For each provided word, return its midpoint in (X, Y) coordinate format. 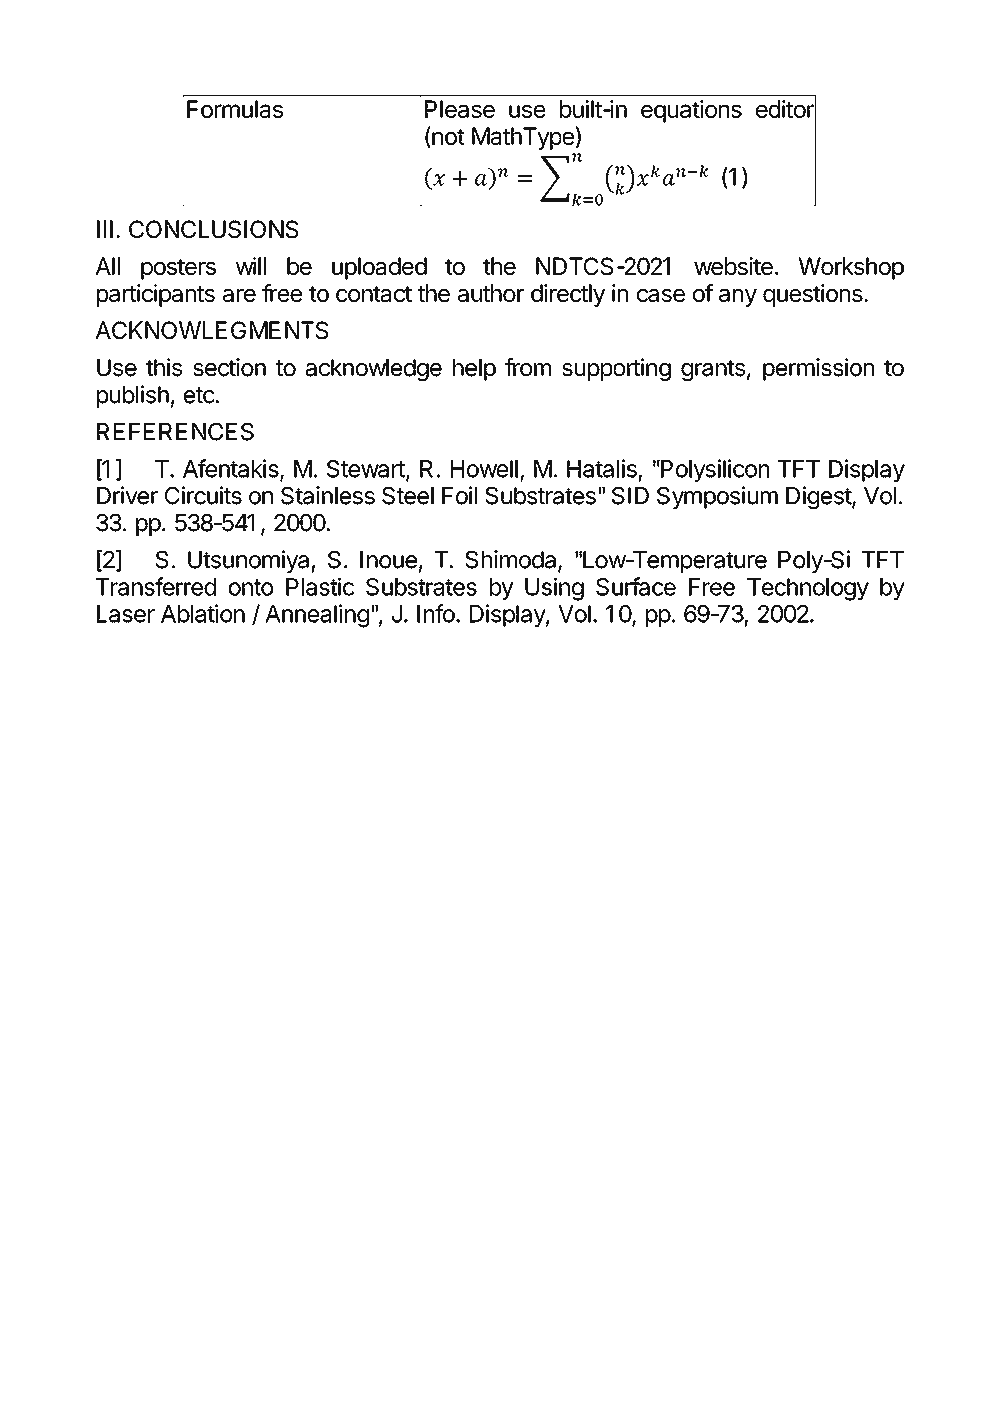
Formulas (235, 109)
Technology (808, 589)
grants (713, 370)
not (447, 135)
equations (691, 111)
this (164, 367)
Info (436, 613)
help (474, 370)
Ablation (203, 613)
